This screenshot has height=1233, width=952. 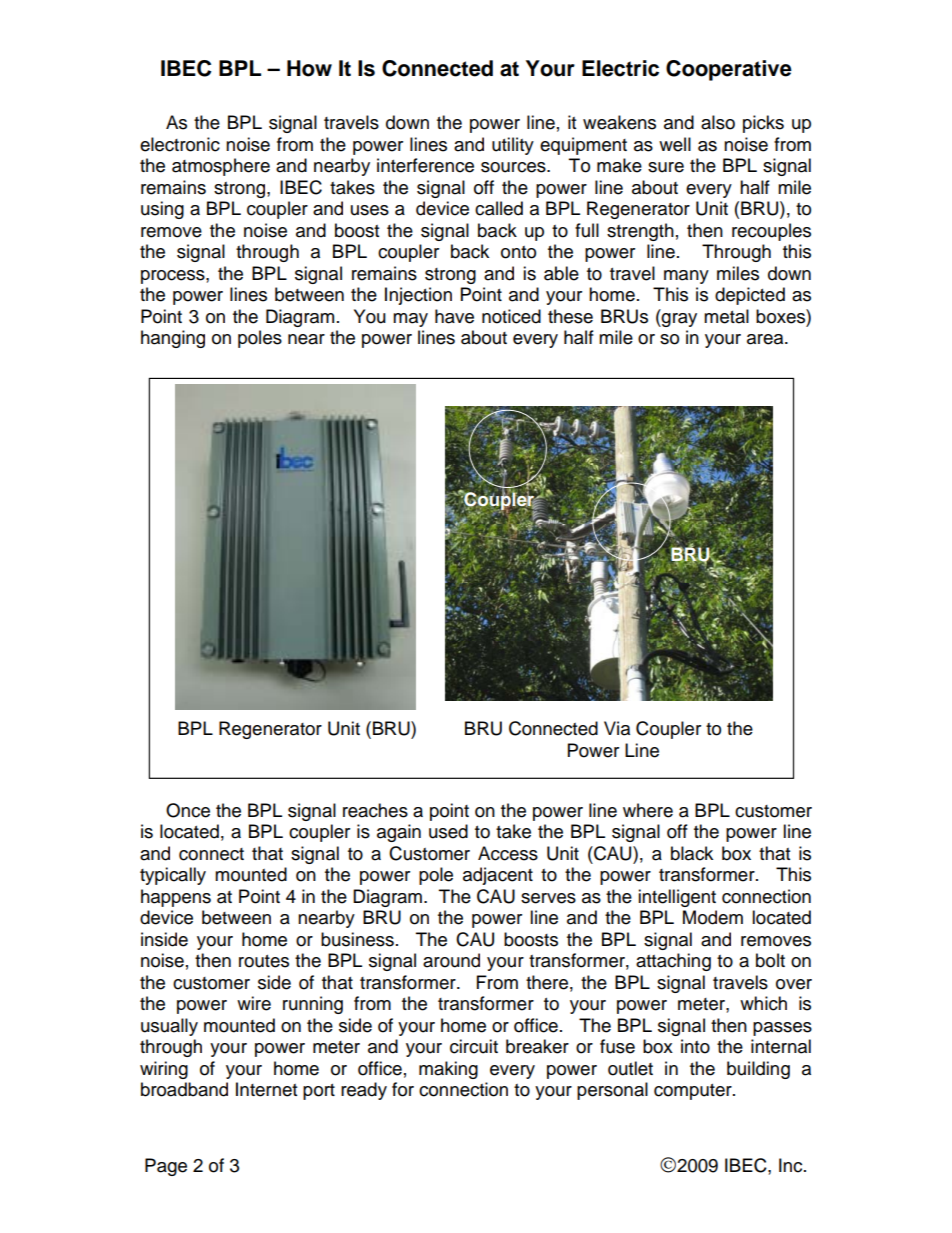 I want to click on where, so click(x=648, y=810).
